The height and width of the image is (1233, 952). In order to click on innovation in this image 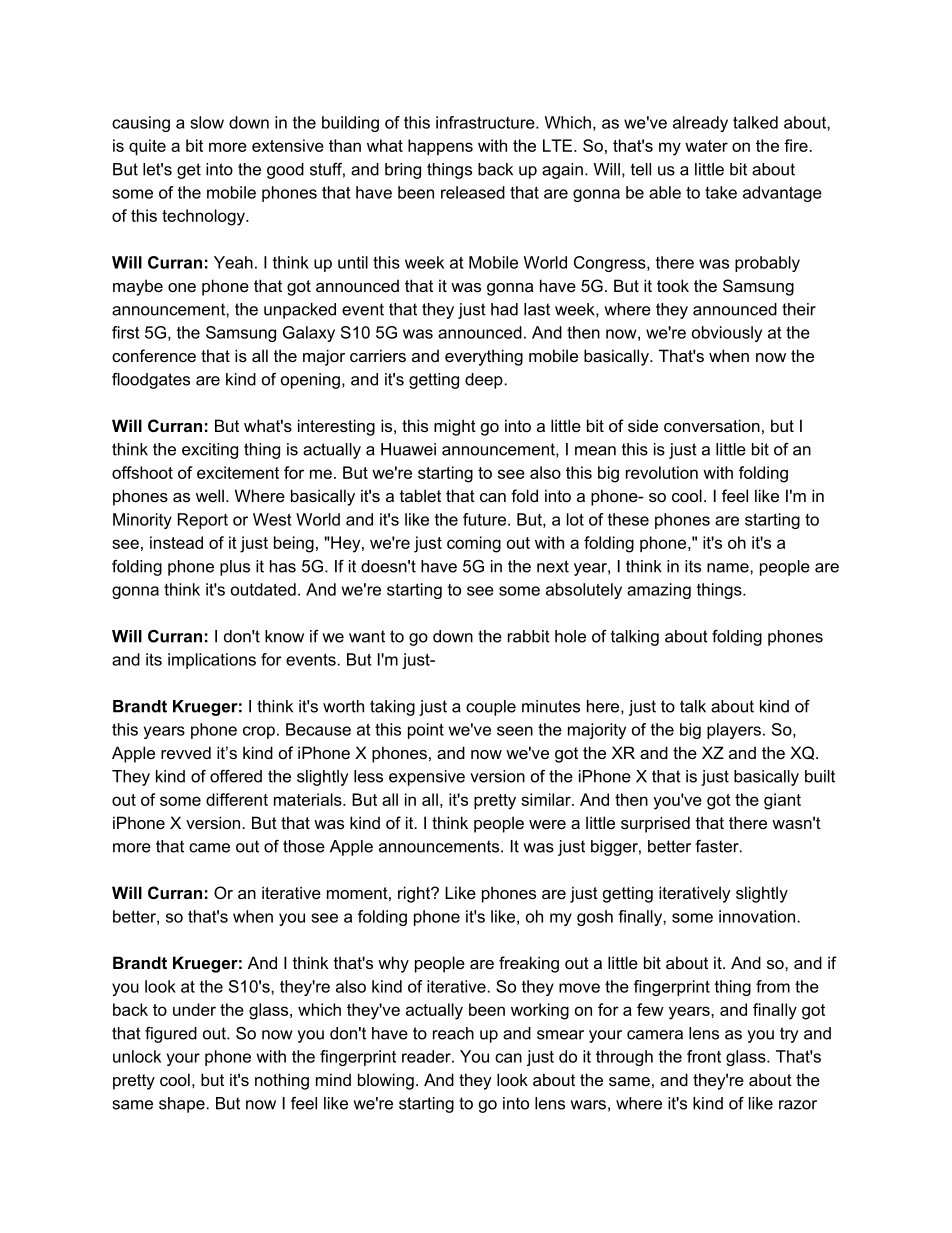, I will do `click(758, 916)`.
